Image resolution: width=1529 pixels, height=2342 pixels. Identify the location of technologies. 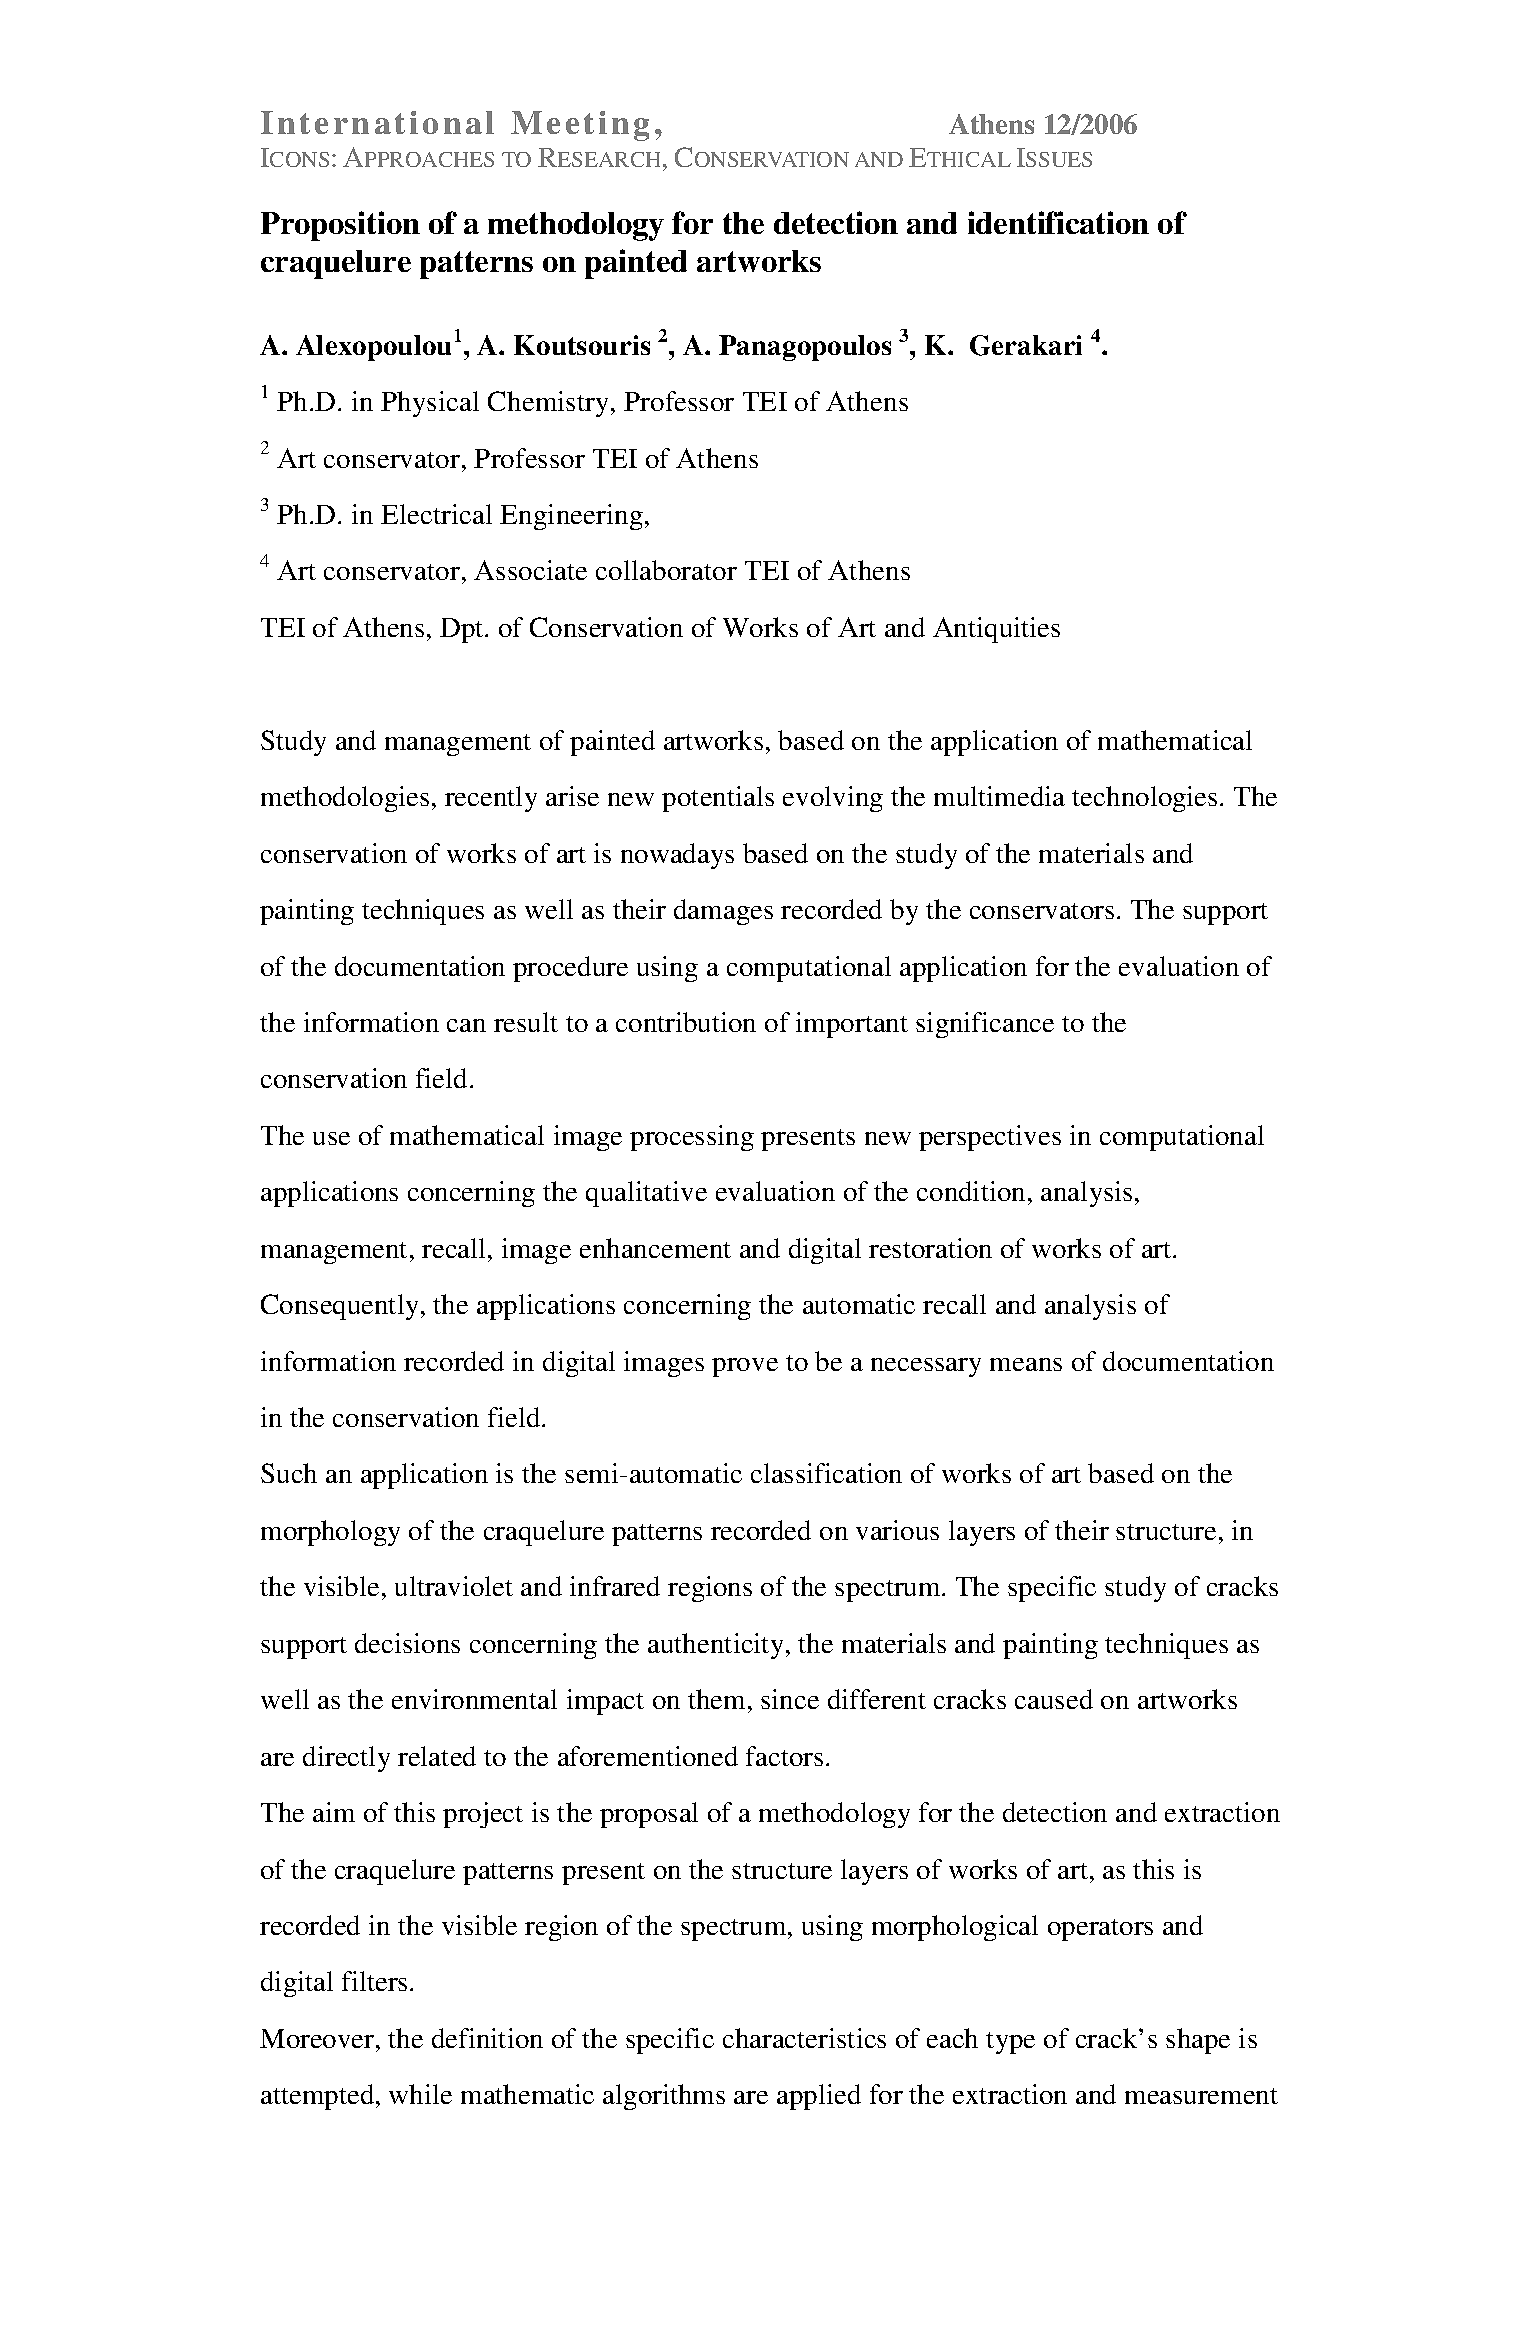
(1144, 799).
